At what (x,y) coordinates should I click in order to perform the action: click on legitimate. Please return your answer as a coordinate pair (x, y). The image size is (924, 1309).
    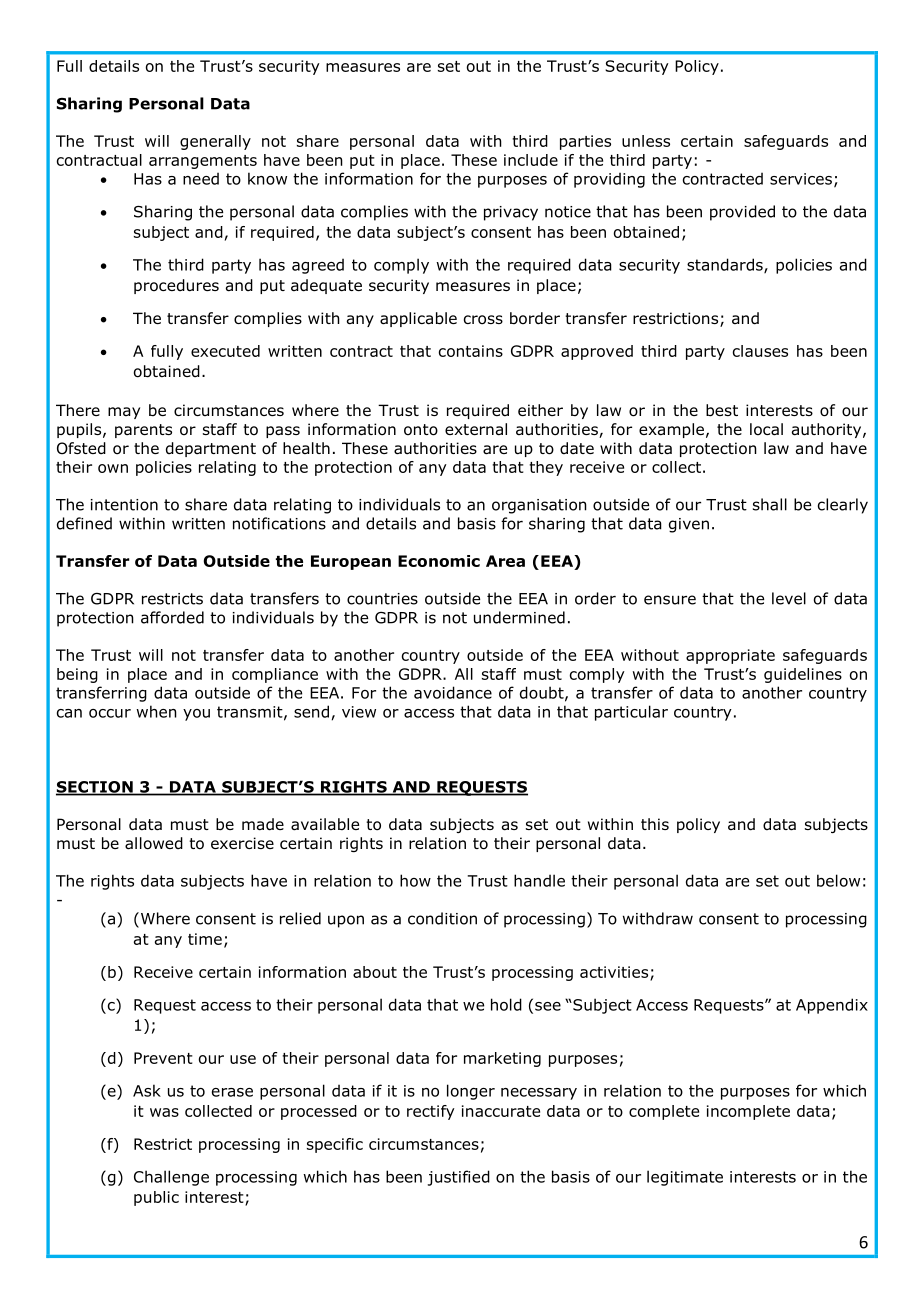
    Looking at the image, I should click on (685, 1178).
